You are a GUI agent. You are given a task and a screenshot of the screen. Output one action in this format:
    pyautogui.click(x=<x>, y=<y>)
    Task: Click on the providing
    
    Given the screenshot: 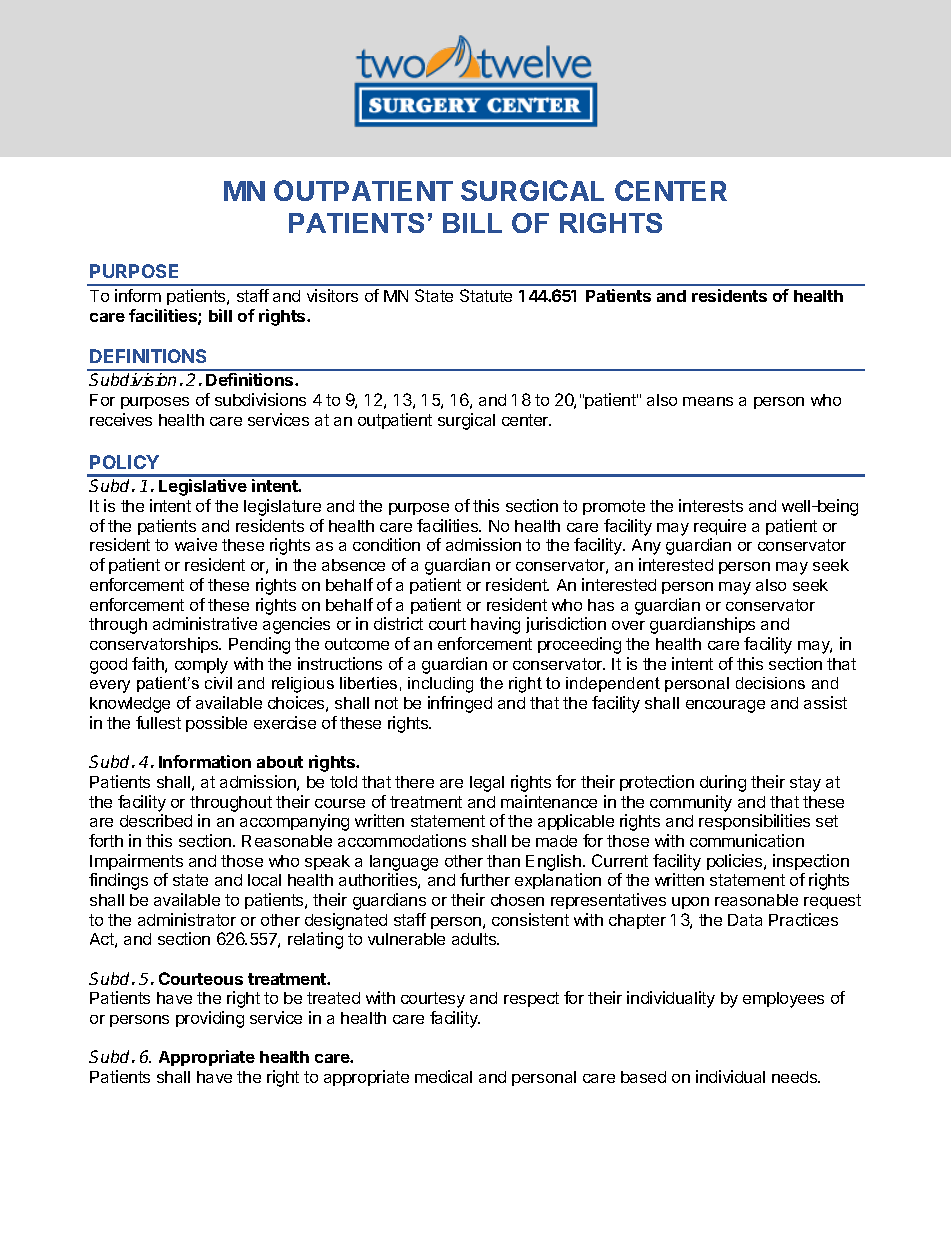 What is the action you would take?
    pyautogui.click(x=210, y=1019)
